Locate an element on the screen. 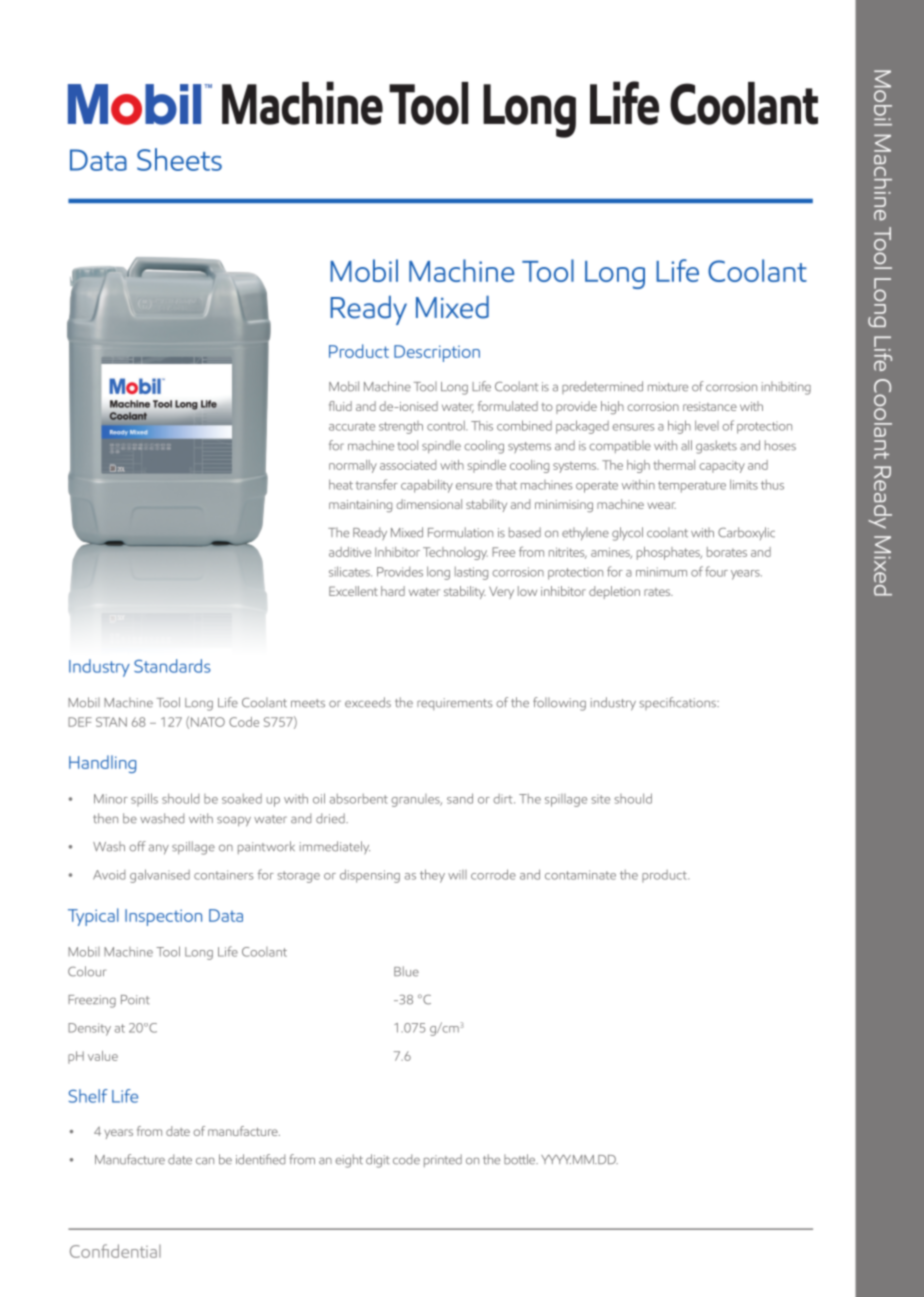 The image size is (924, 1297). Description is located at coordinates (437, 353).
